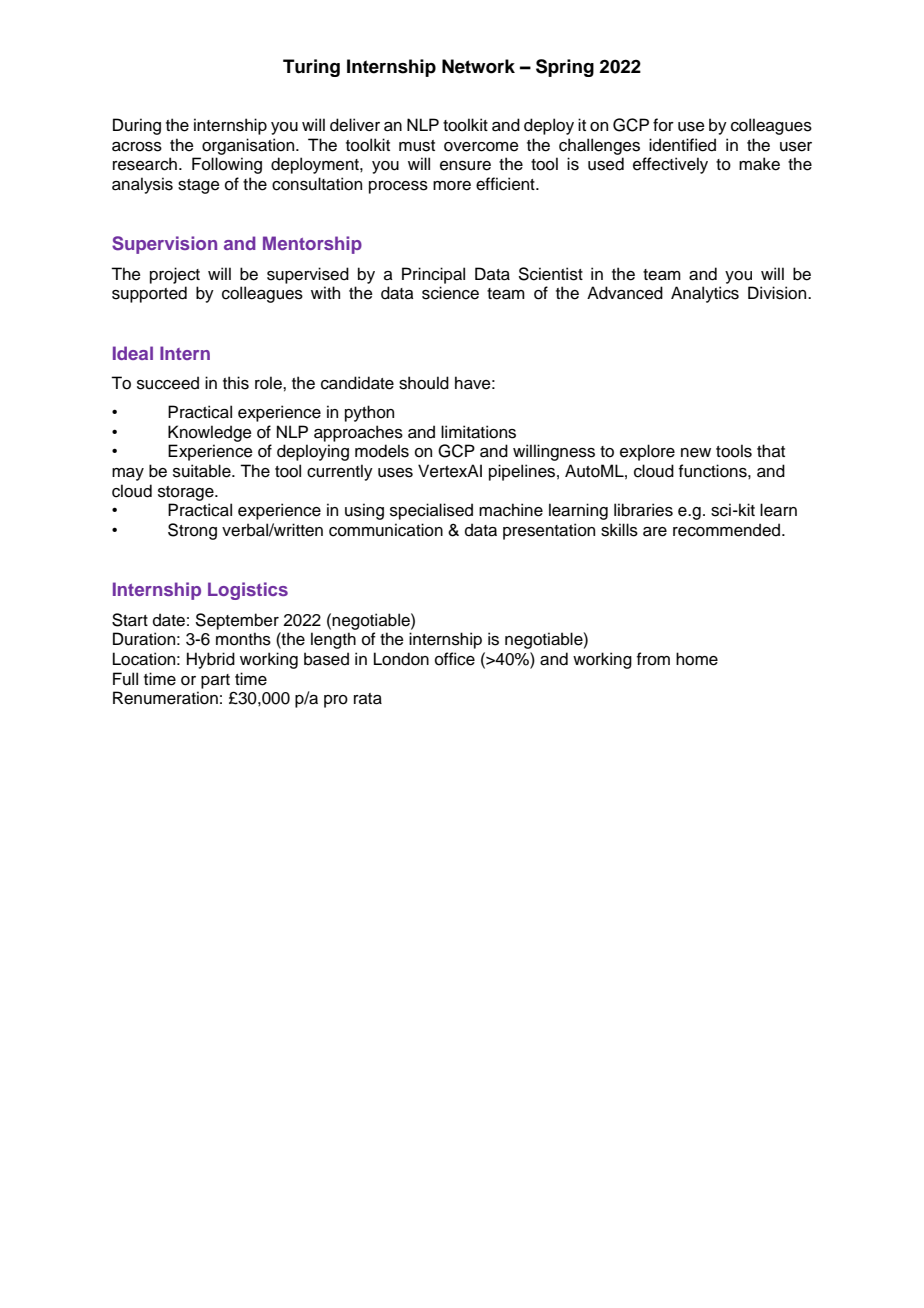 The width and height of the page is (924, 1308). I want to click on project, so click(175, 275).
